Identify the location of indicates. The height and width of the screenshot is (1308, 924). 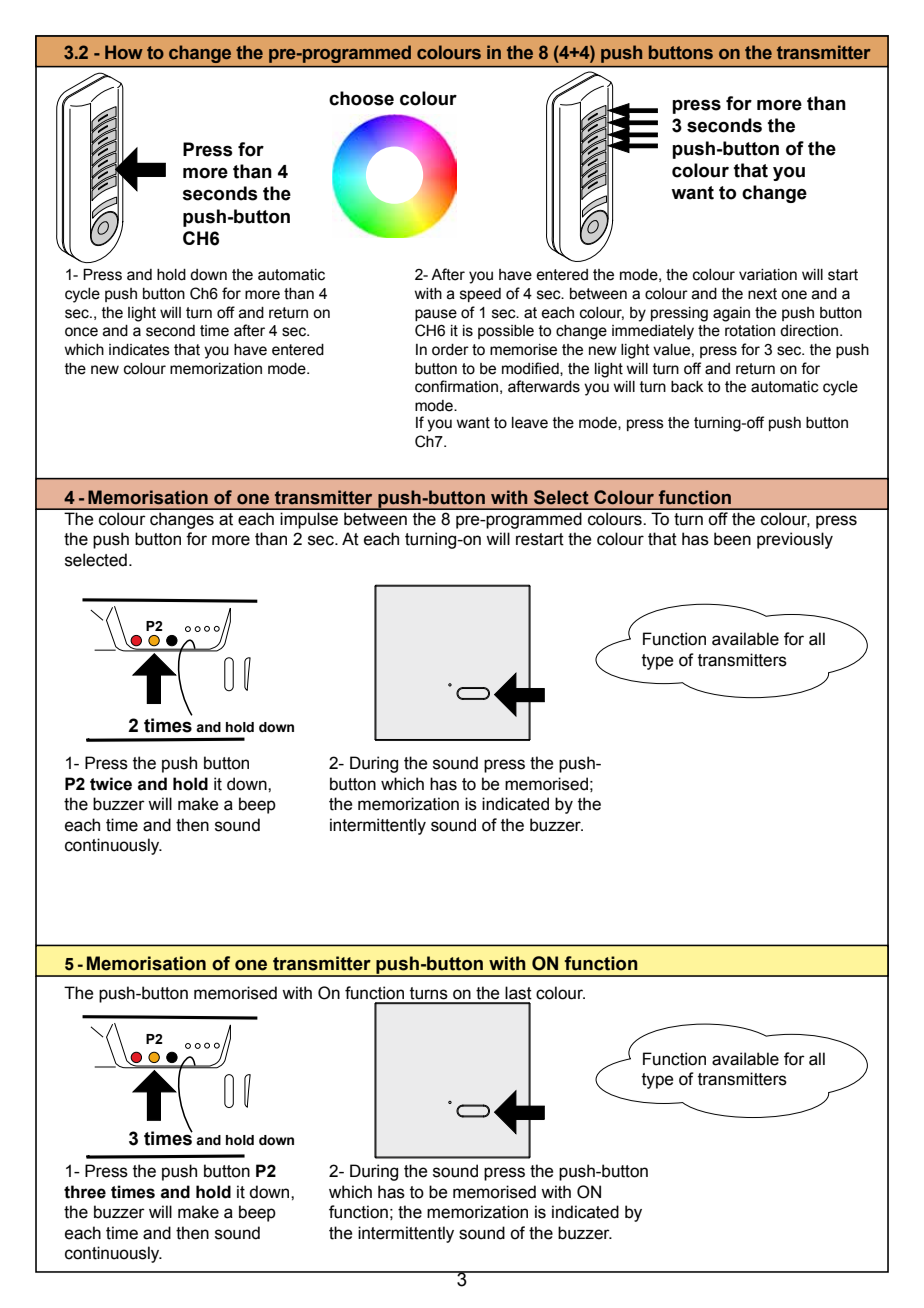
(139, 350).
